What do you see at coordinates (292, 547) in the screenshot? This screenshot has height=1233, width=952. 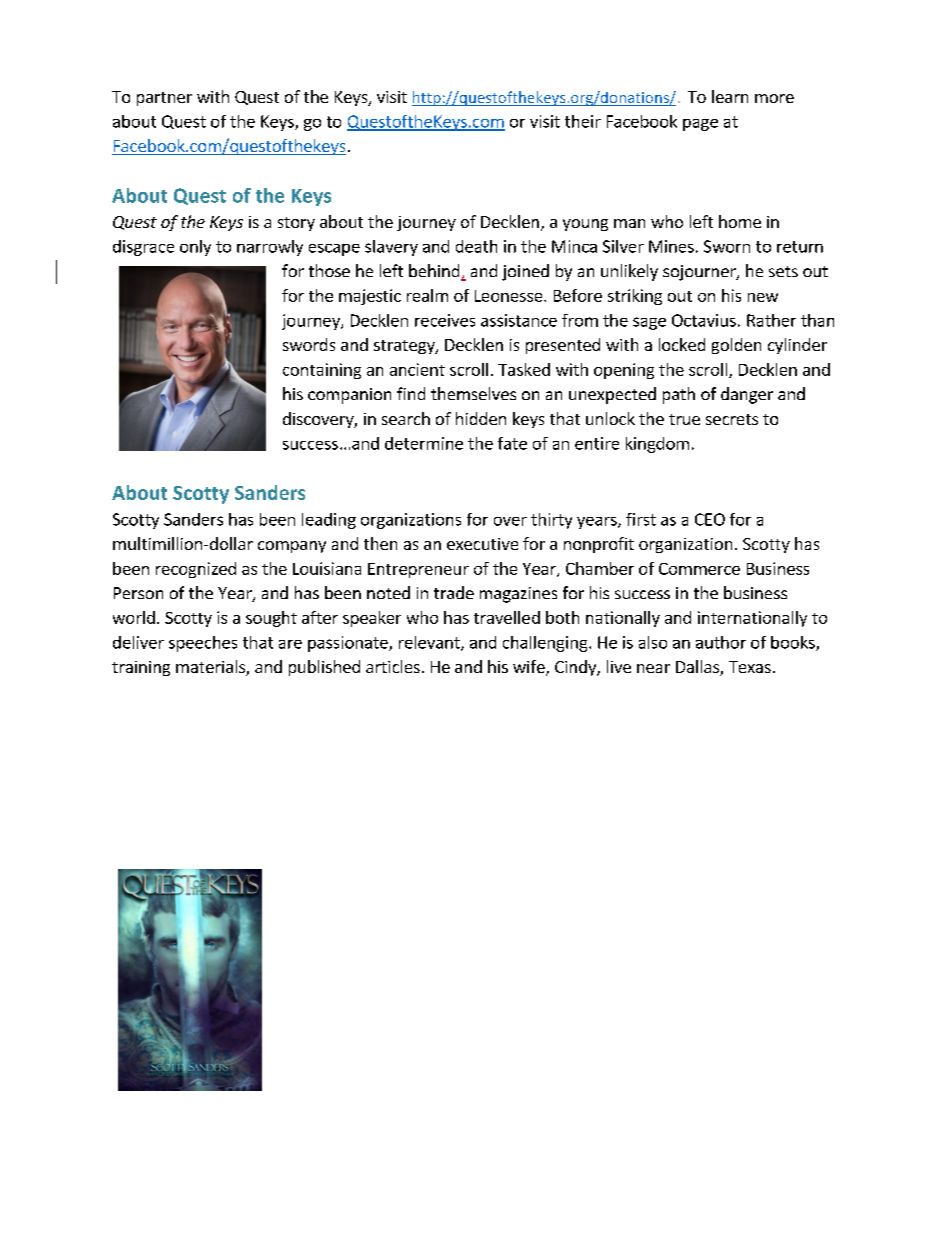 I see `company` at bounding box center [292, 547].
